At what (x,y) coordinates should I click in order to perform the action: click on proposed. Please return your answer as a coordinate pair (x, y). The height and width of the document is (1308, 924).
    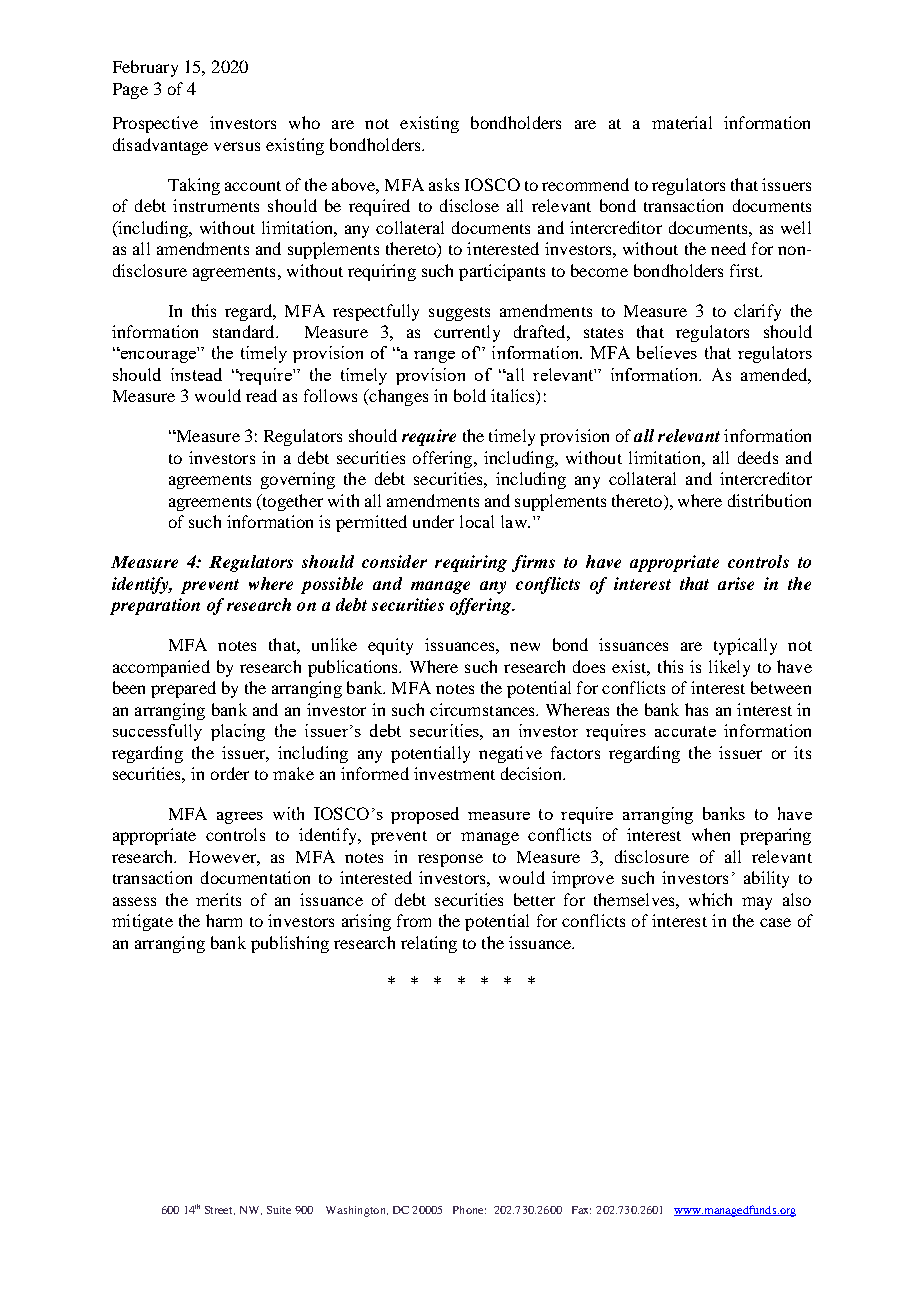
    Looking at the image, I should click on (425, 815).
